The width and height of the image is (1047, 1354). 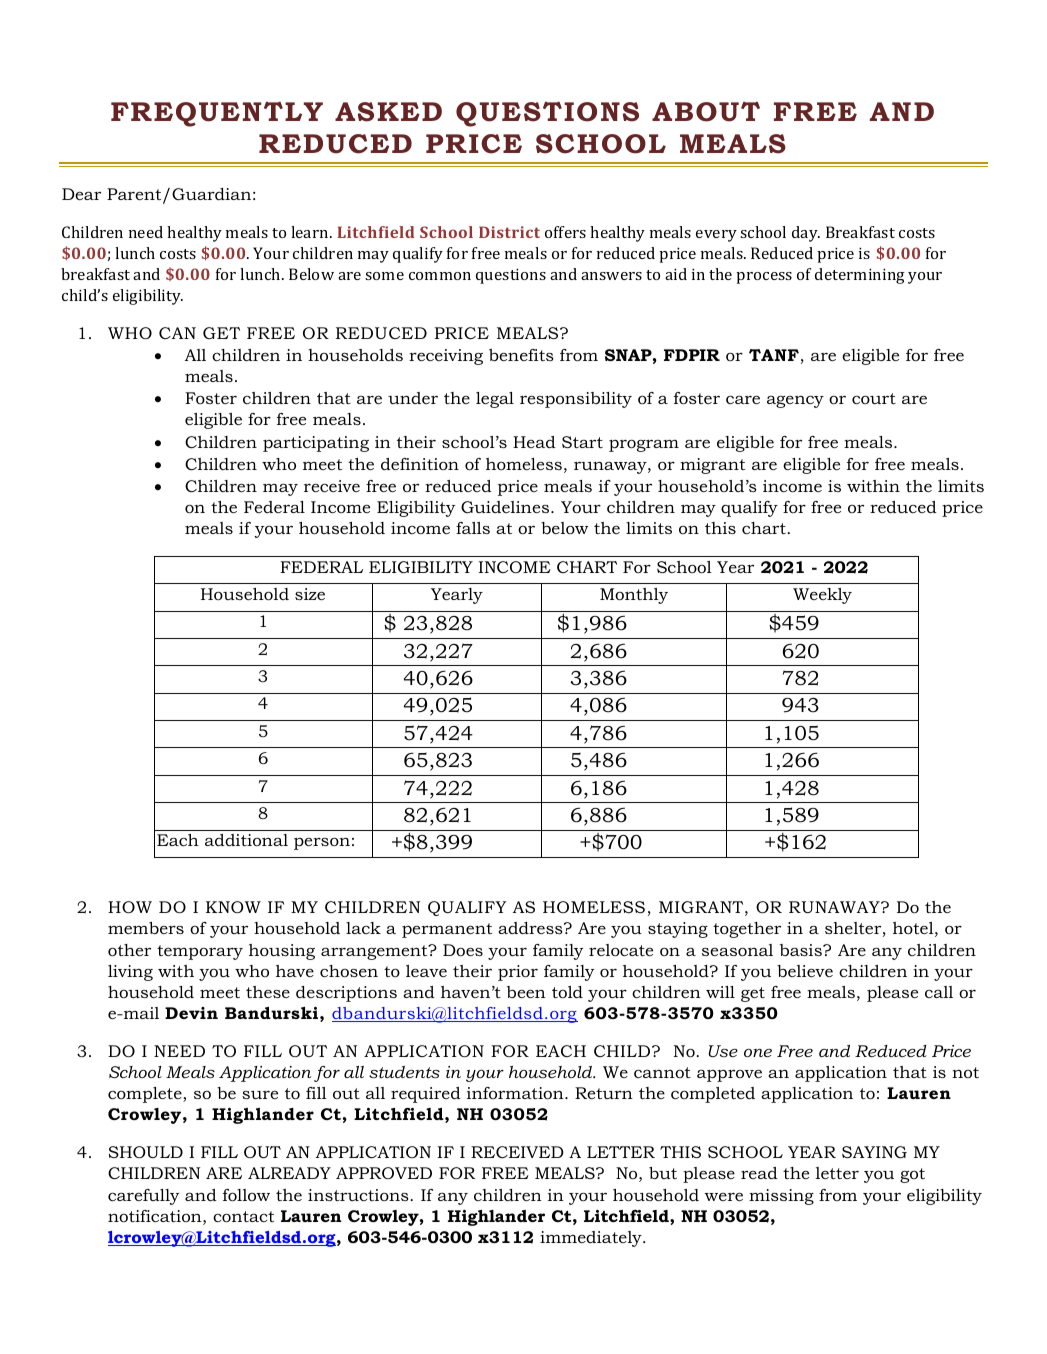 What do you see at coordinates (217, 114) in the image?
I see `FREQUENTLY` at bounding box center [217, 114].
